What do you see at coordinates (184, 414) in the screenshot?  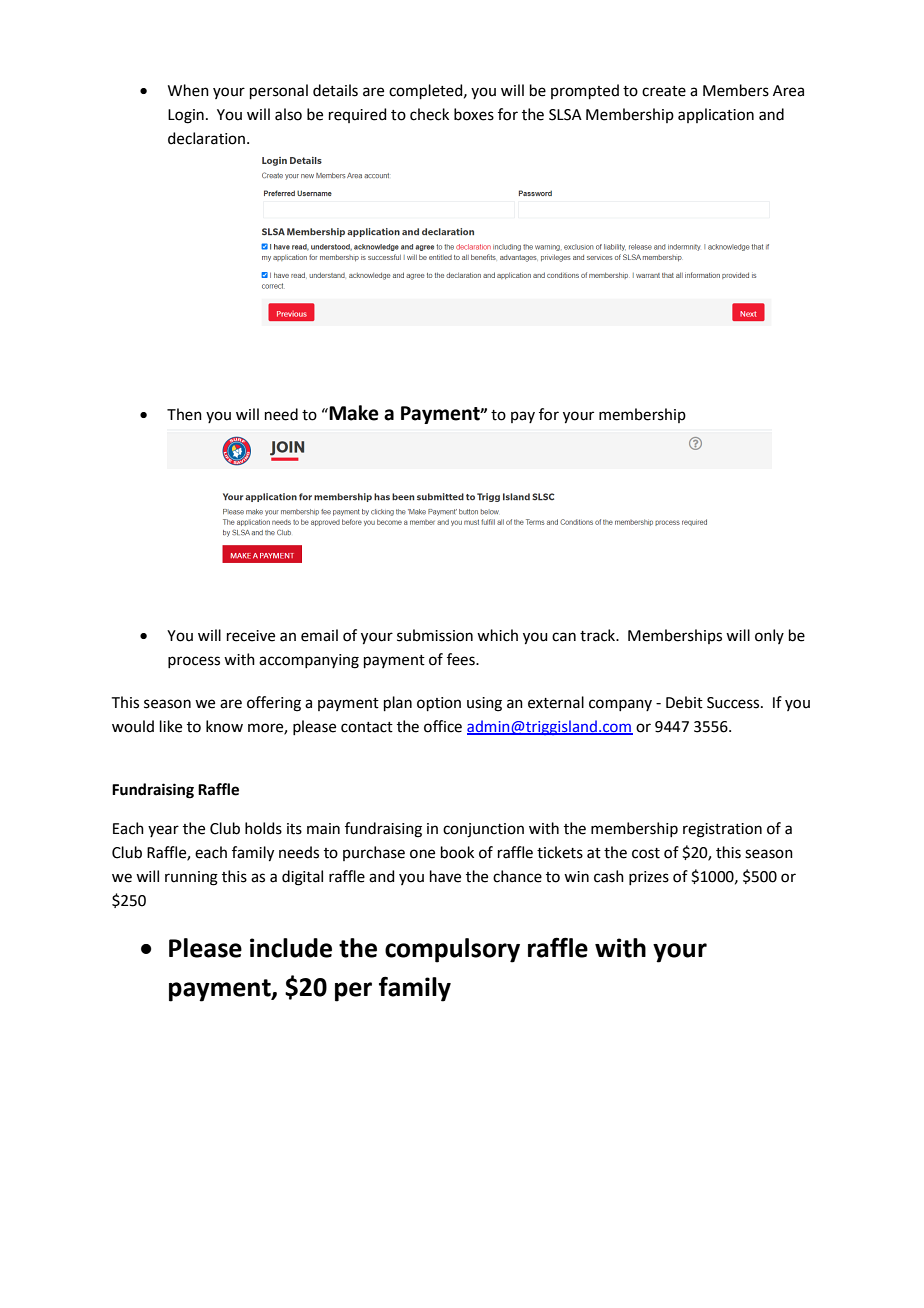 I see `Then` at bounding box center [184, 414].
